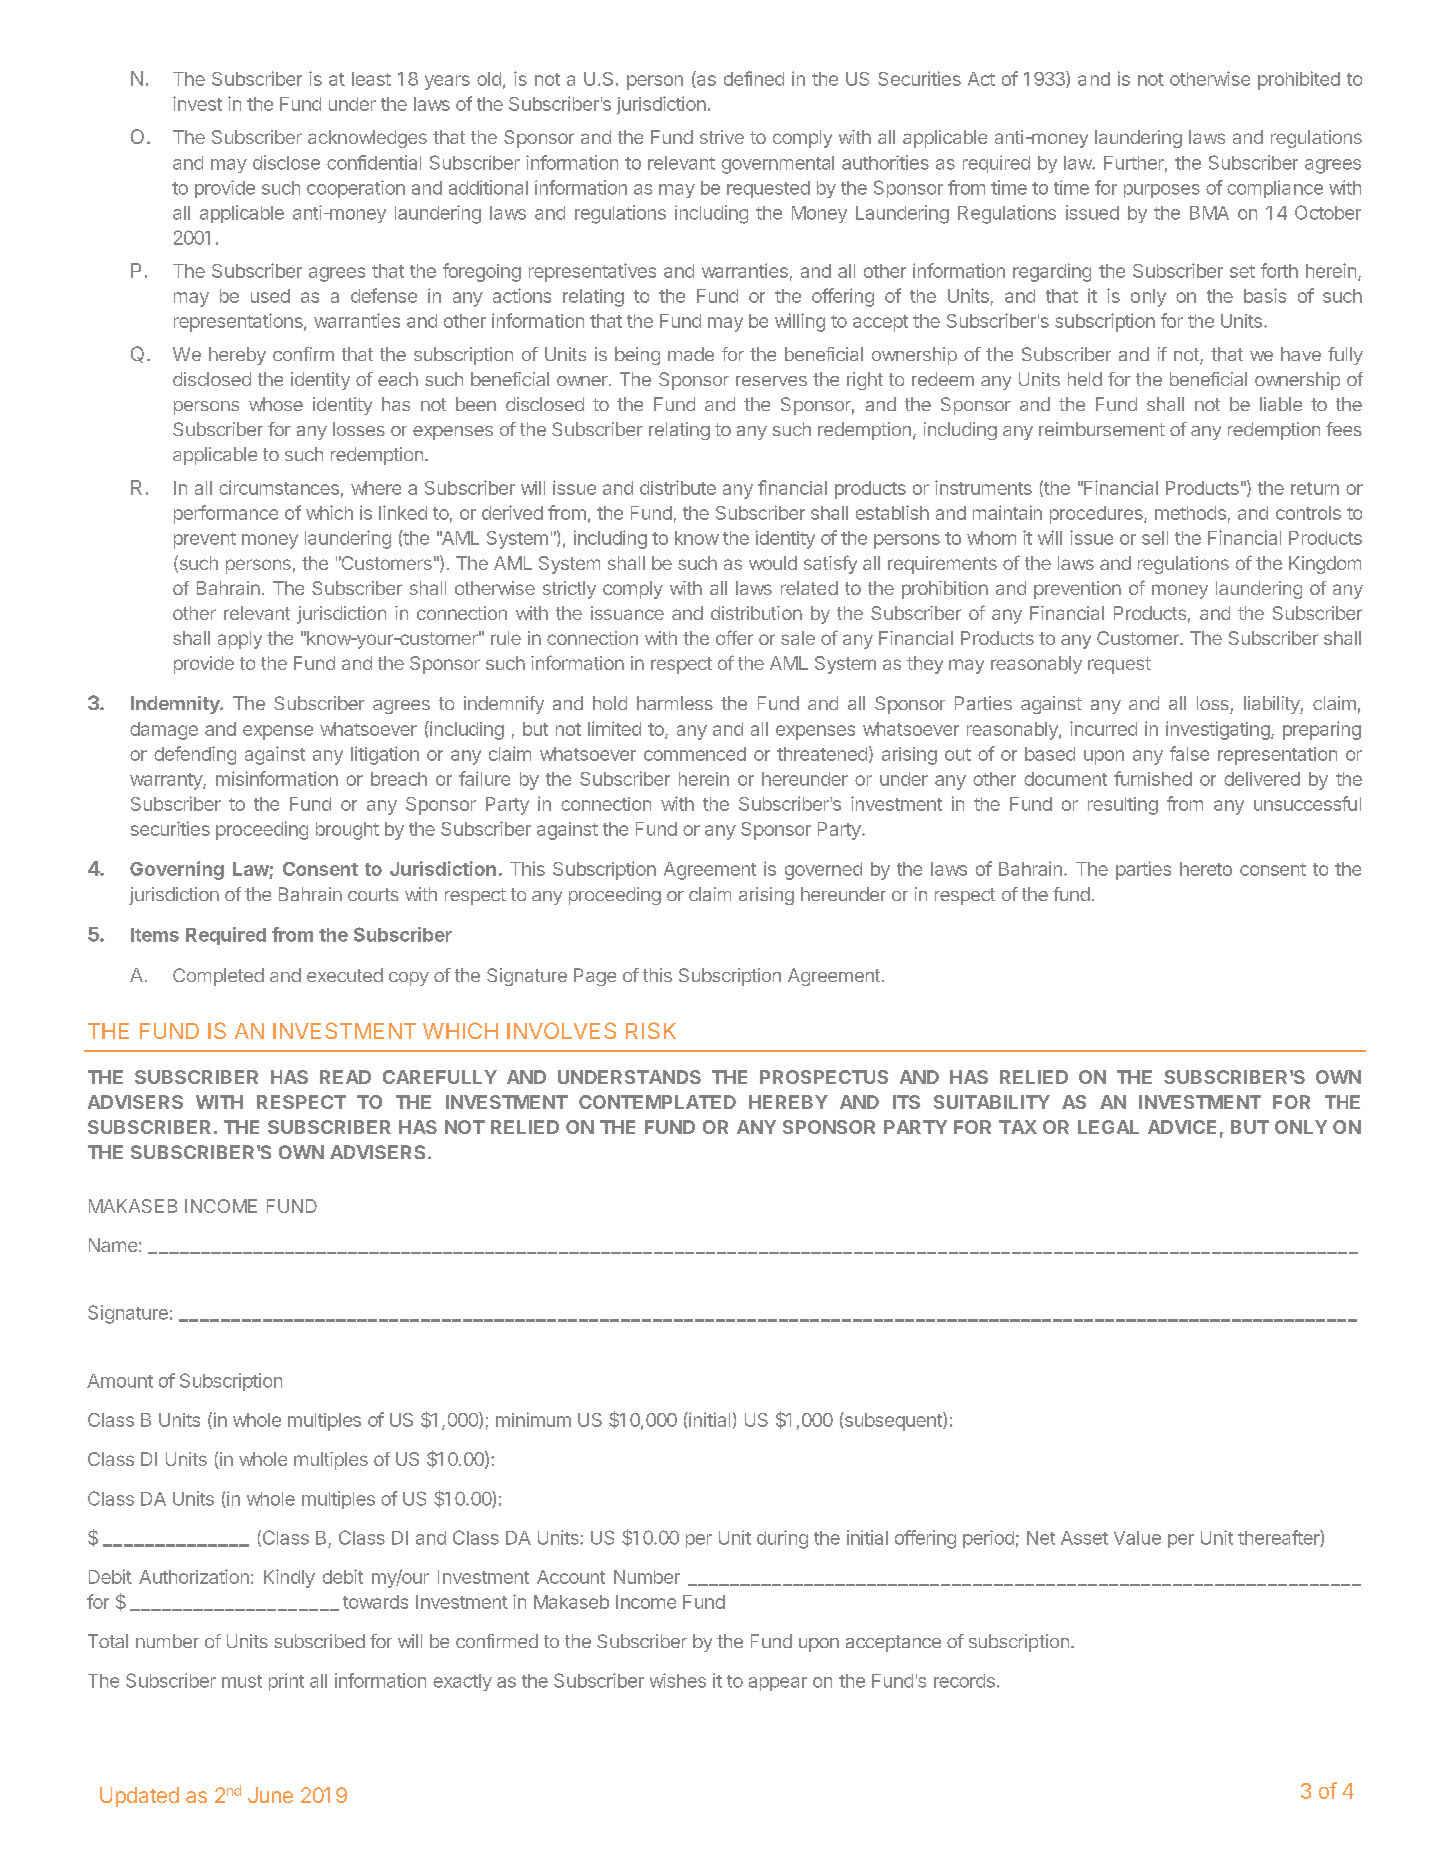  What do you see at coordinates (270, 1795) in the screenshot?
I see `June` at bounding box center [270, 1795].
